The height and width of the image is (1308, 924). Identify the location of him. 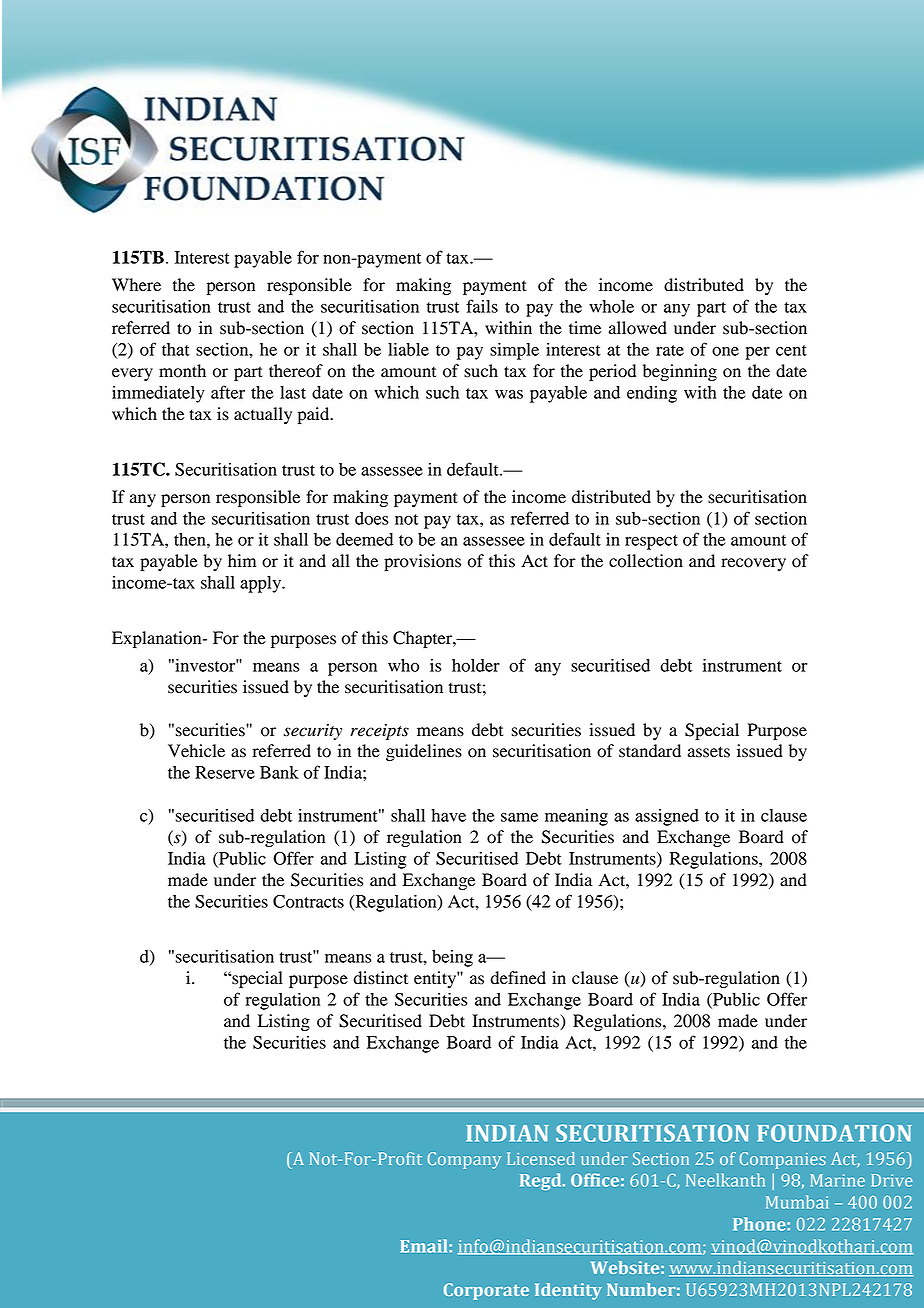
(242, 560).
